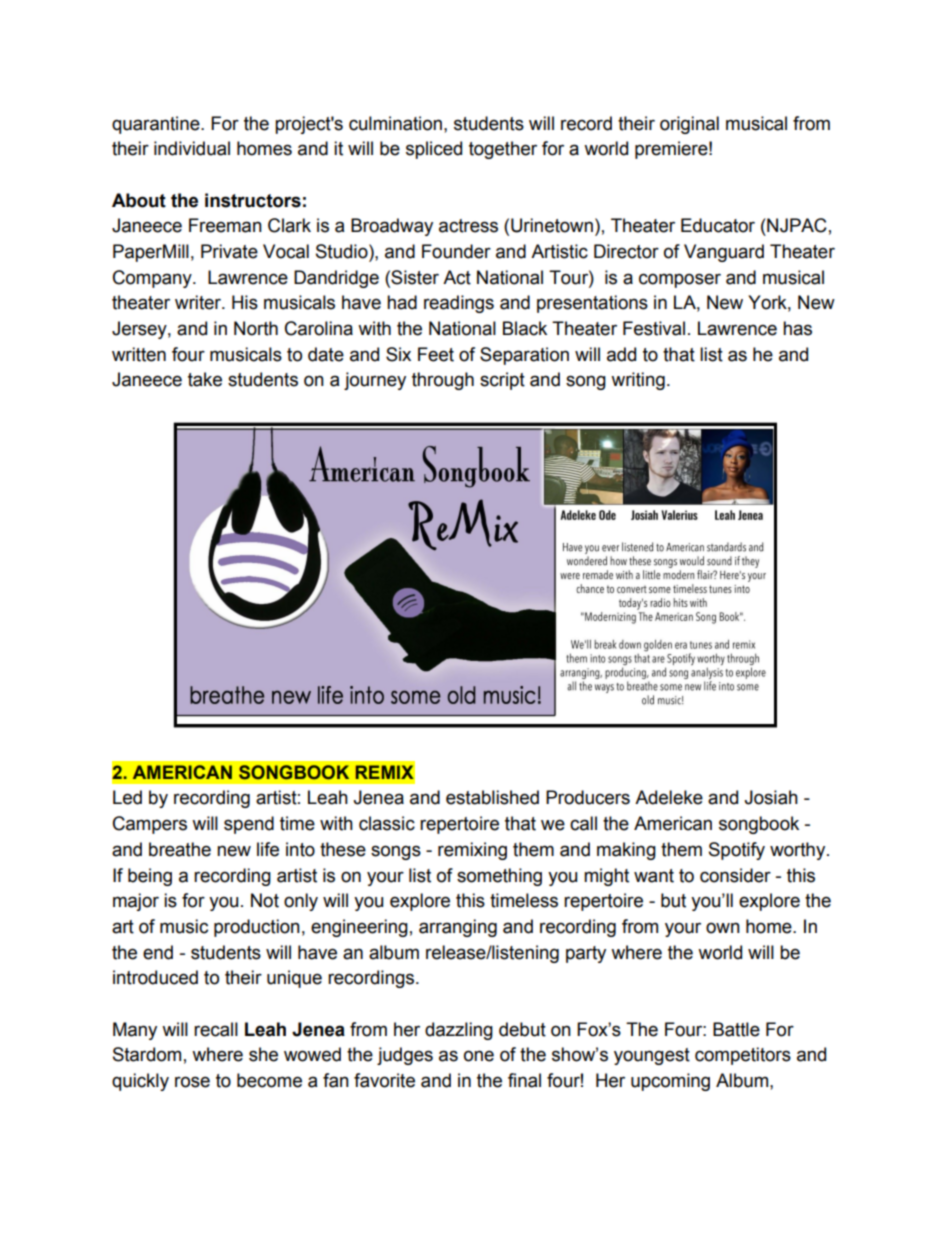 This screenshot has width=952, height=1233. What do you see at coordinates (127, 797) in the screenshot?
I see `Led` at bounding box center [127, 797].
